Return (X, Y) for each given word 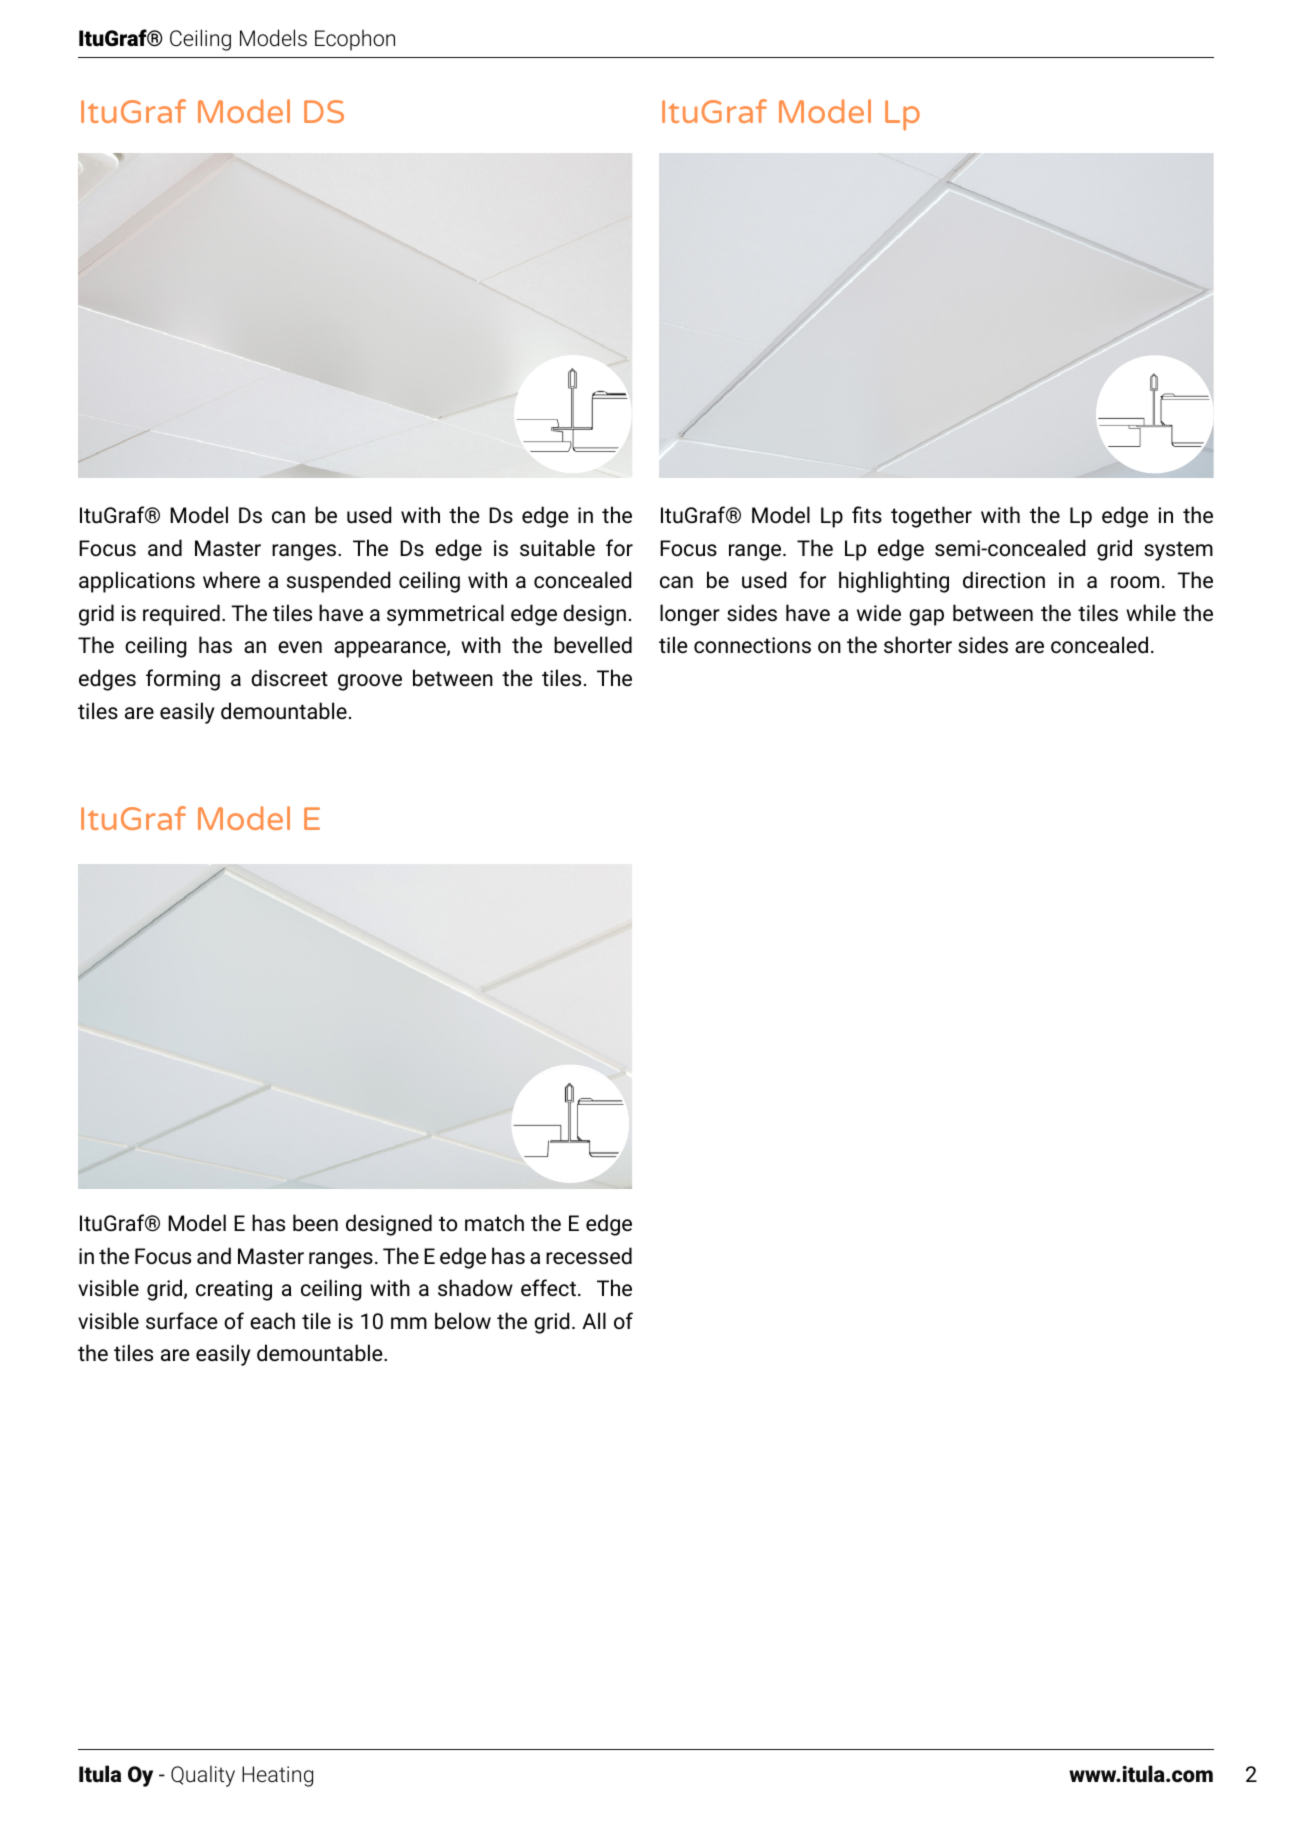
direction (1004, 580)
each (272, 1320)
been (315, 1223)
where (231, 580)
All (594, 1320)
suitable (557, 548)
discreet (289, 678)
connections (752, 645)
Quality (203, 1776)
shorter (918, 645)
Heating (277, 1776)
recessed (589, 1256)
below (463, 1321)
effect (548, 1288)
